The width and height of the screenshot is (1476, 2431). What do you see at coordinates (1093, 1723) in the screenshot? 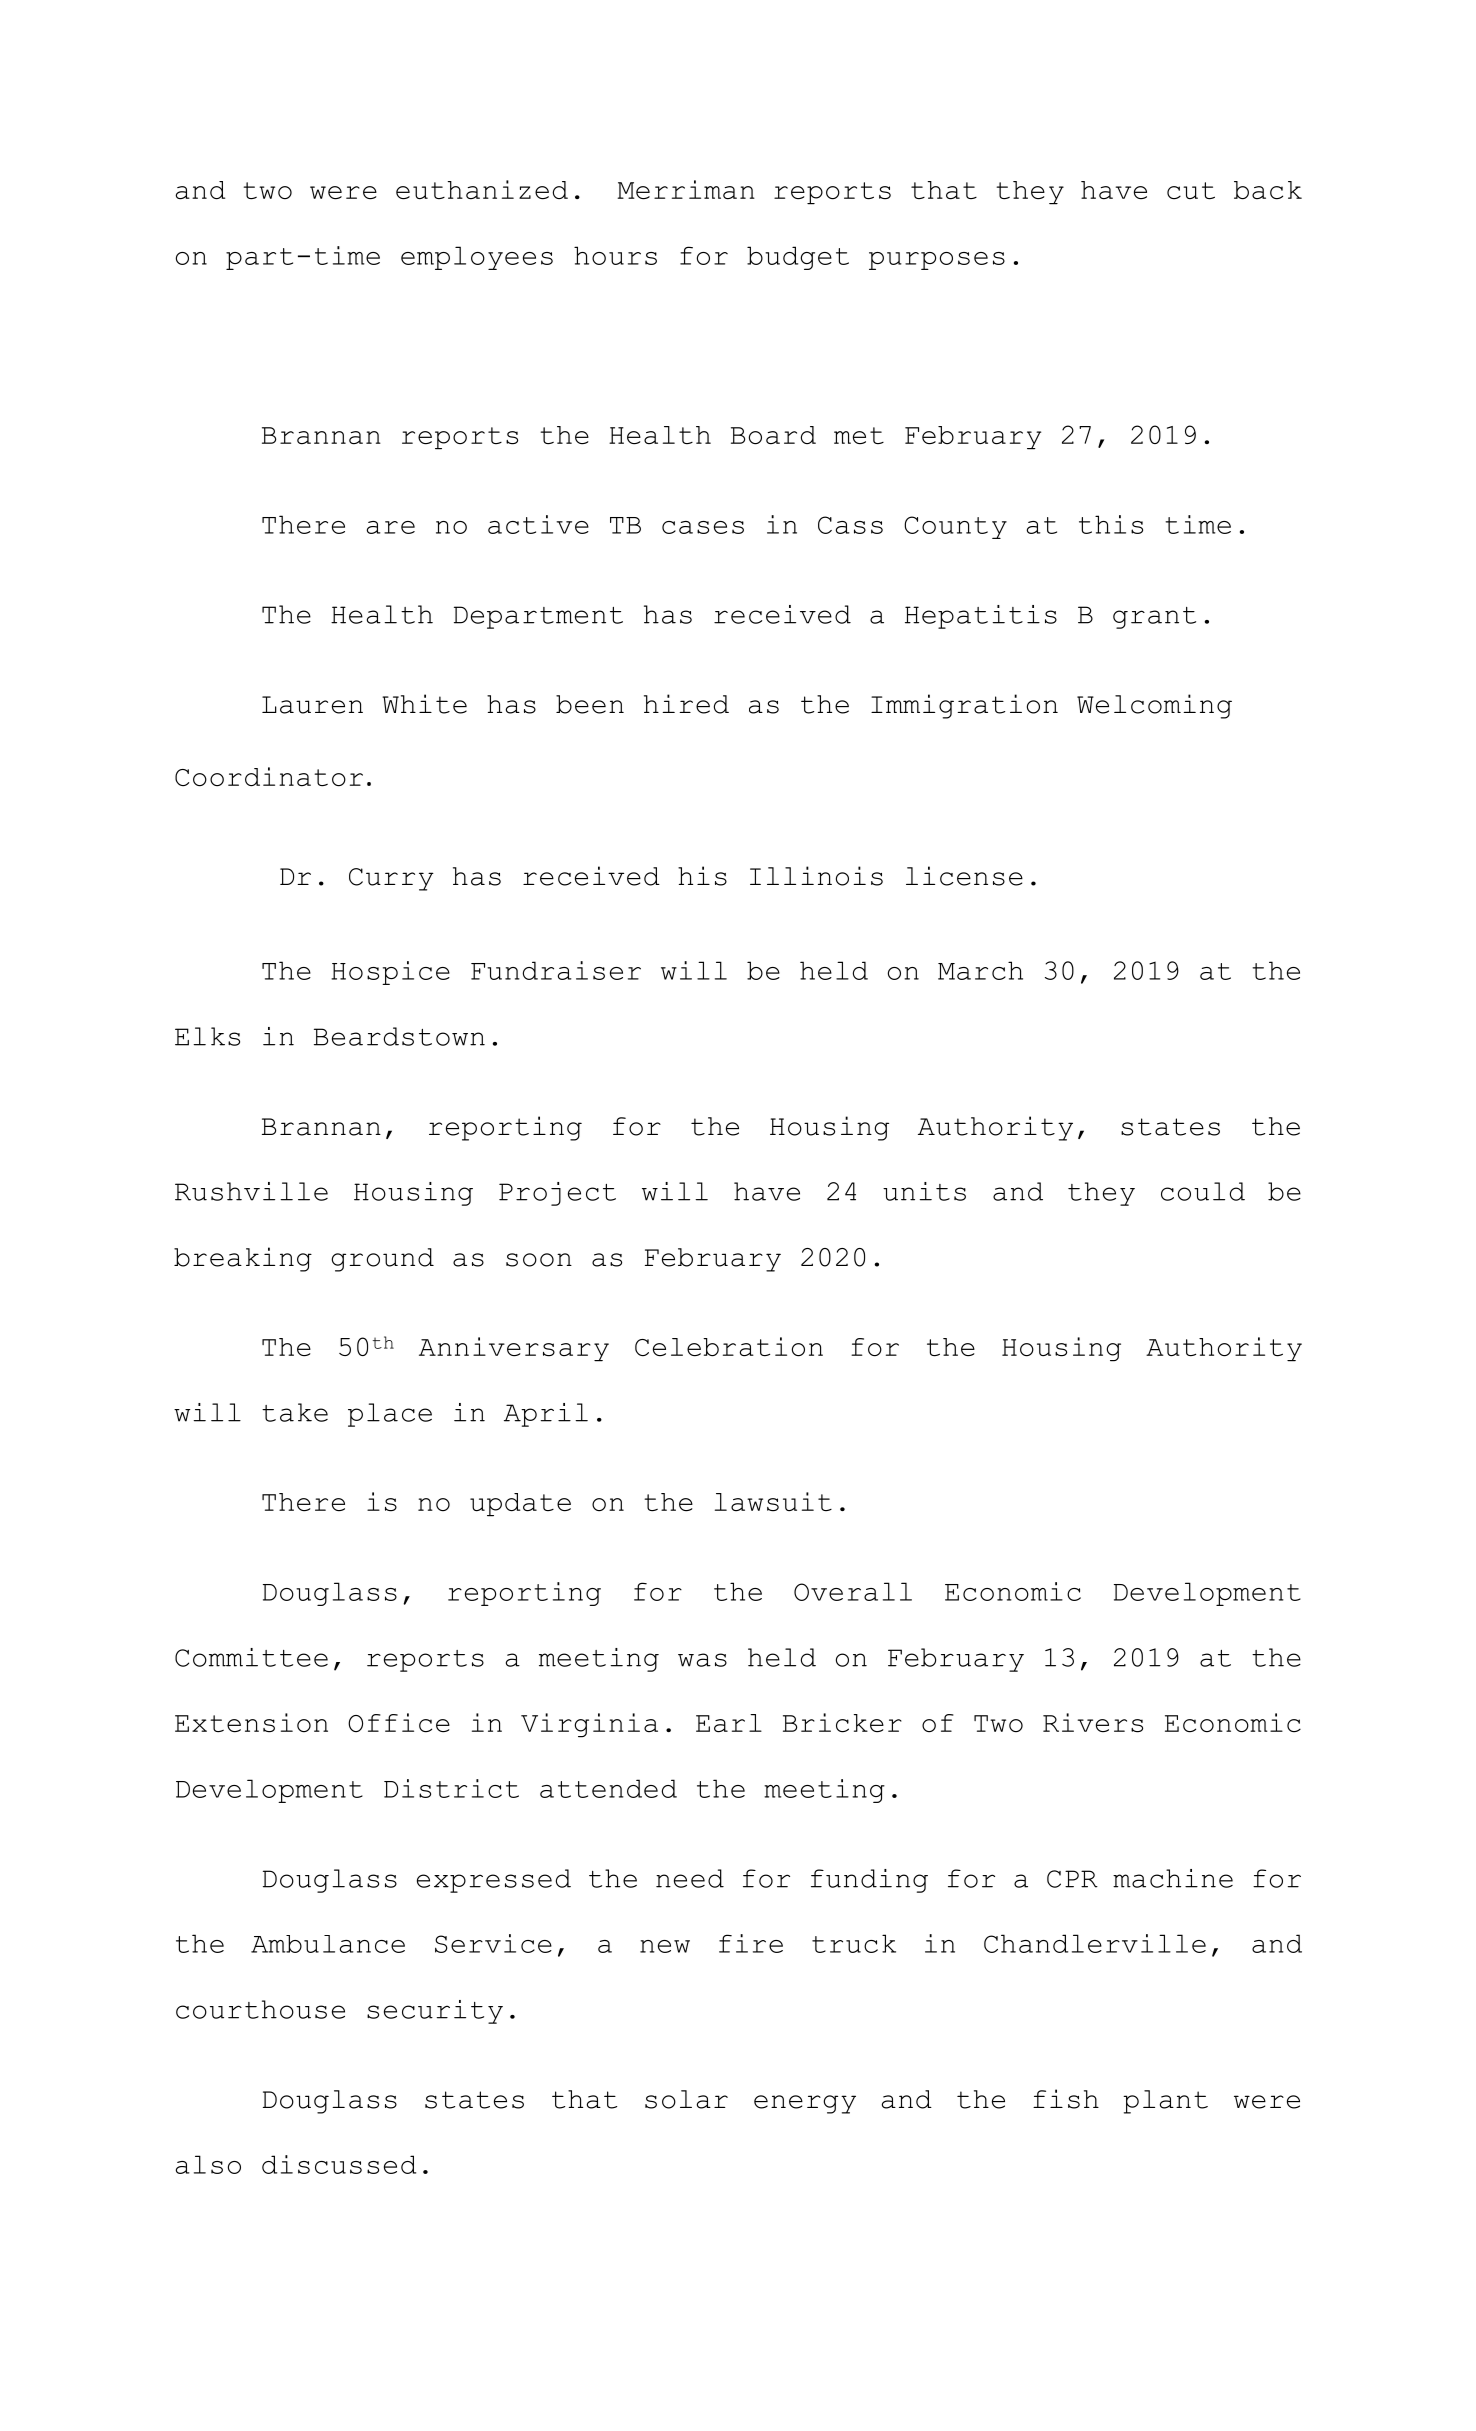
I see `Rivers` at bounding box center [1093, 1723].
